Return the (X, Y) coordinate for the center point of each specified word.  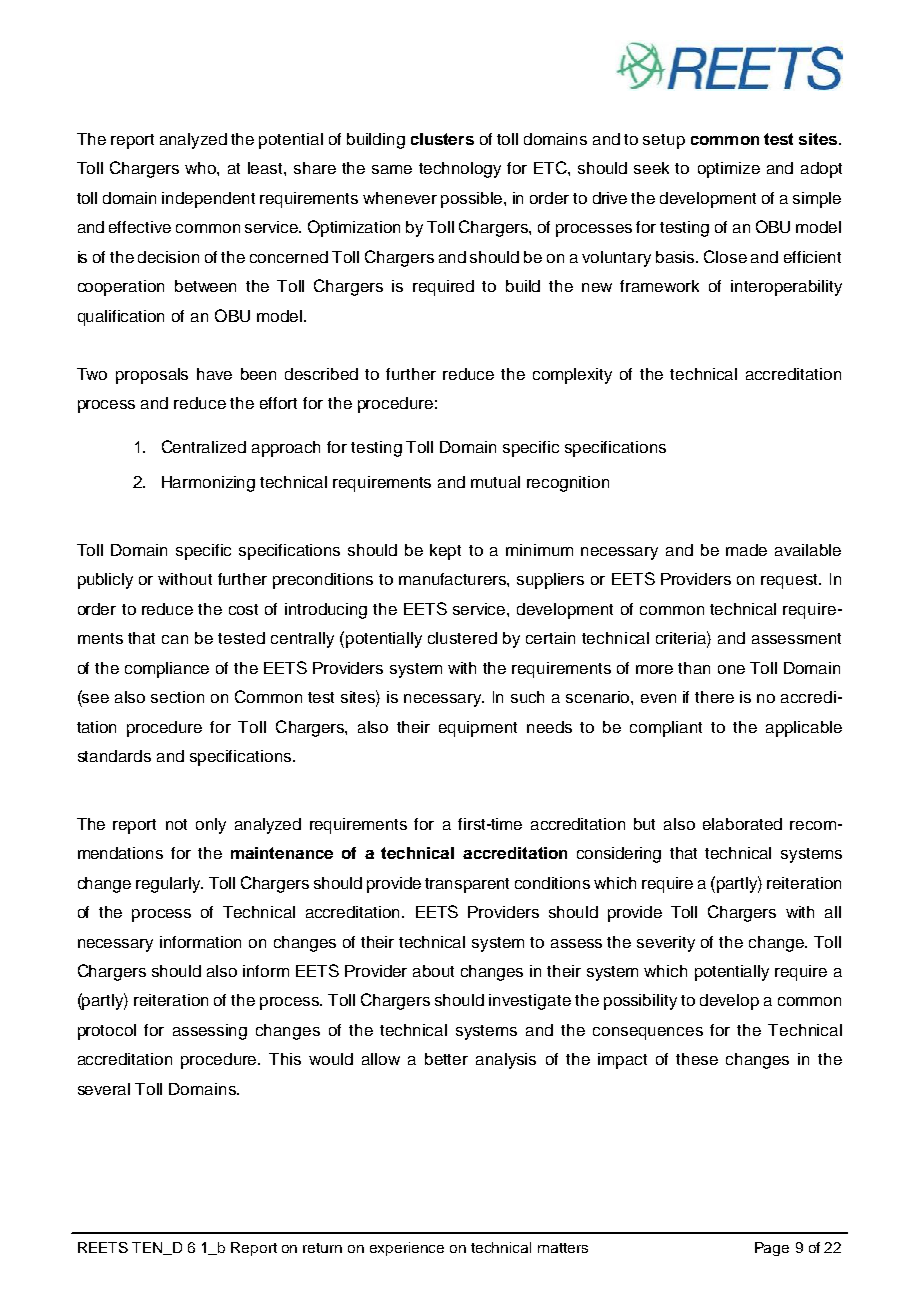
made (746, 550)
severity (666, 944)
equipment (478, 729)
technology (460, 170)
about (433, 971)
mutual (495, 482)
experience (407, 1249)
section (177, 697)
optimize (729, 170)
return (322, 1248)
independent (208, 200)
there (714, 697)
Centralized (204, 446)
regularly (169, 885)
